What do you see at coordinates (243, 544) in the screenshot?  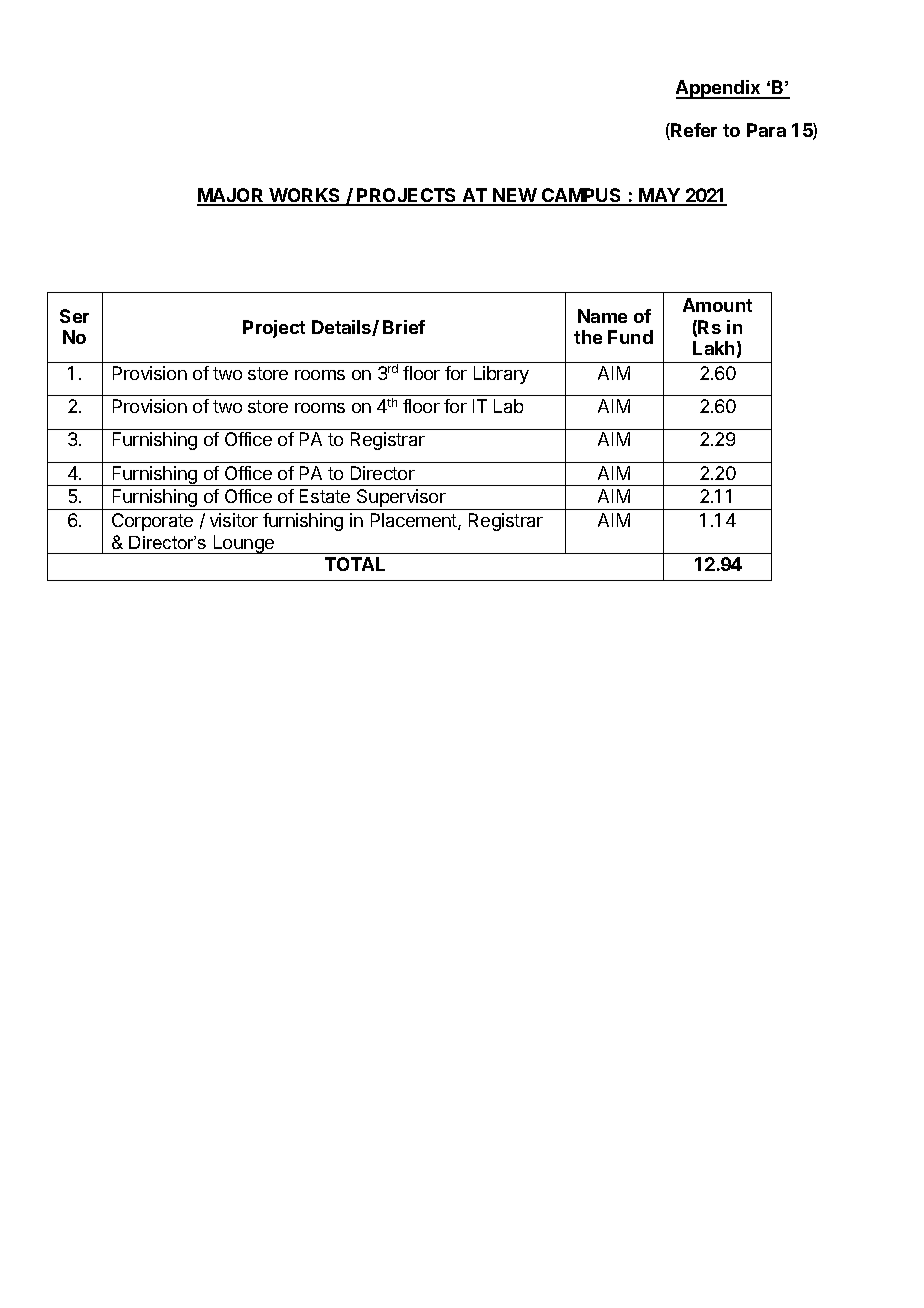 I see `Lounge` at bounding box center [243, 544].
